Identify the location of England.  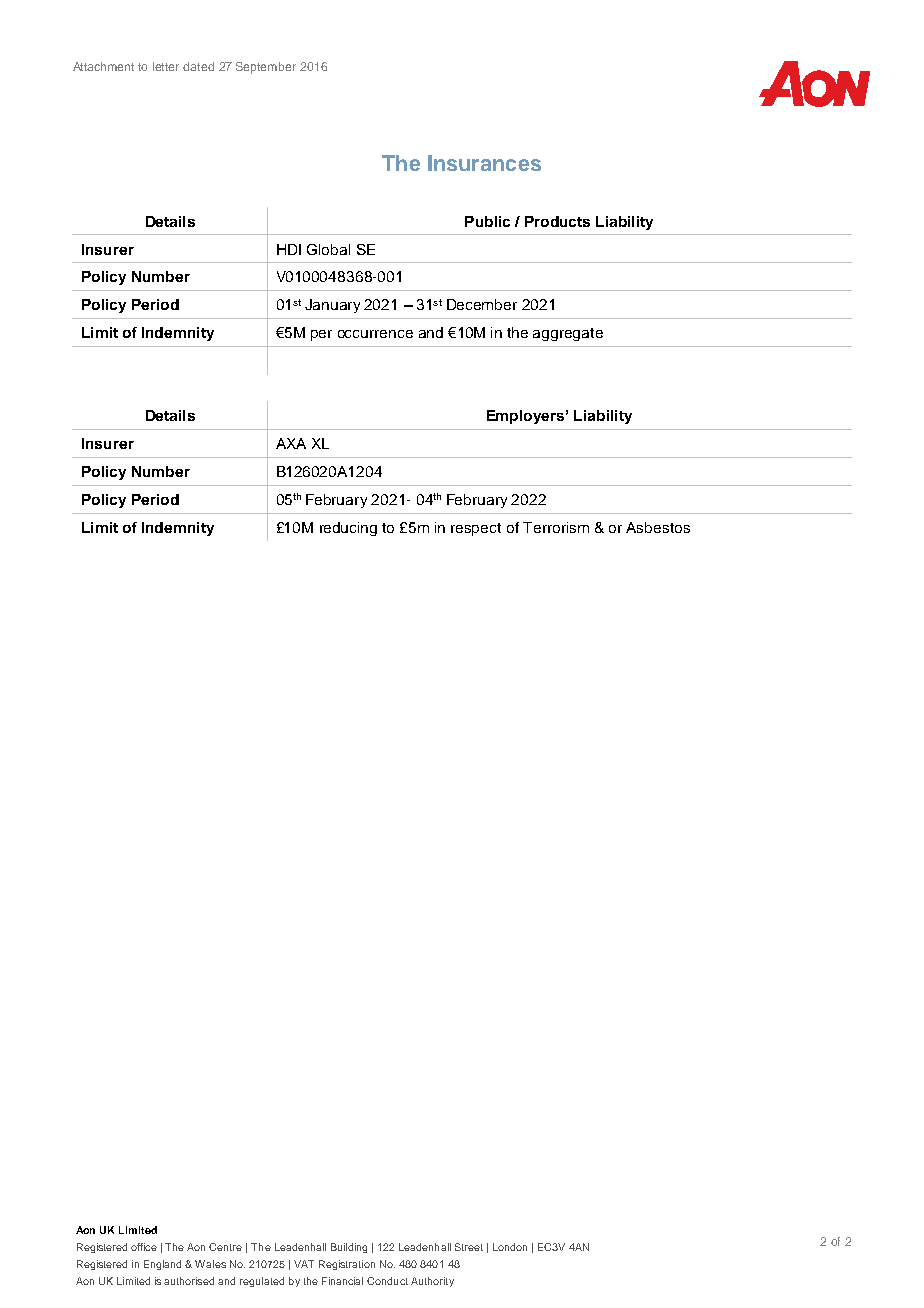
(162, 1265).
